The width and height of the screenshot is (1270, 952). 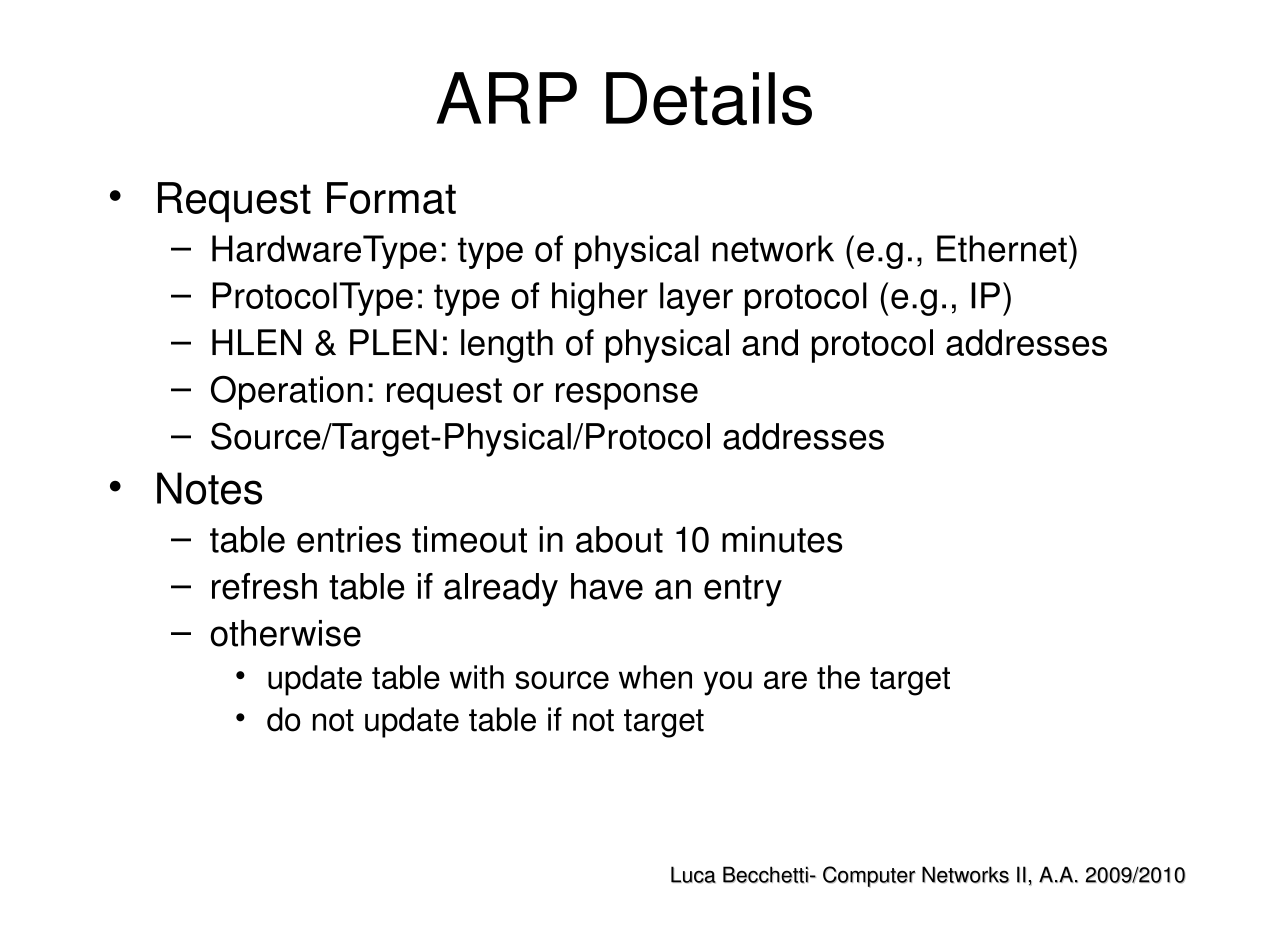 What do you see at coordinates (728, 683) in the screenshot?
I see `you` at bounding box center [728, 683].
